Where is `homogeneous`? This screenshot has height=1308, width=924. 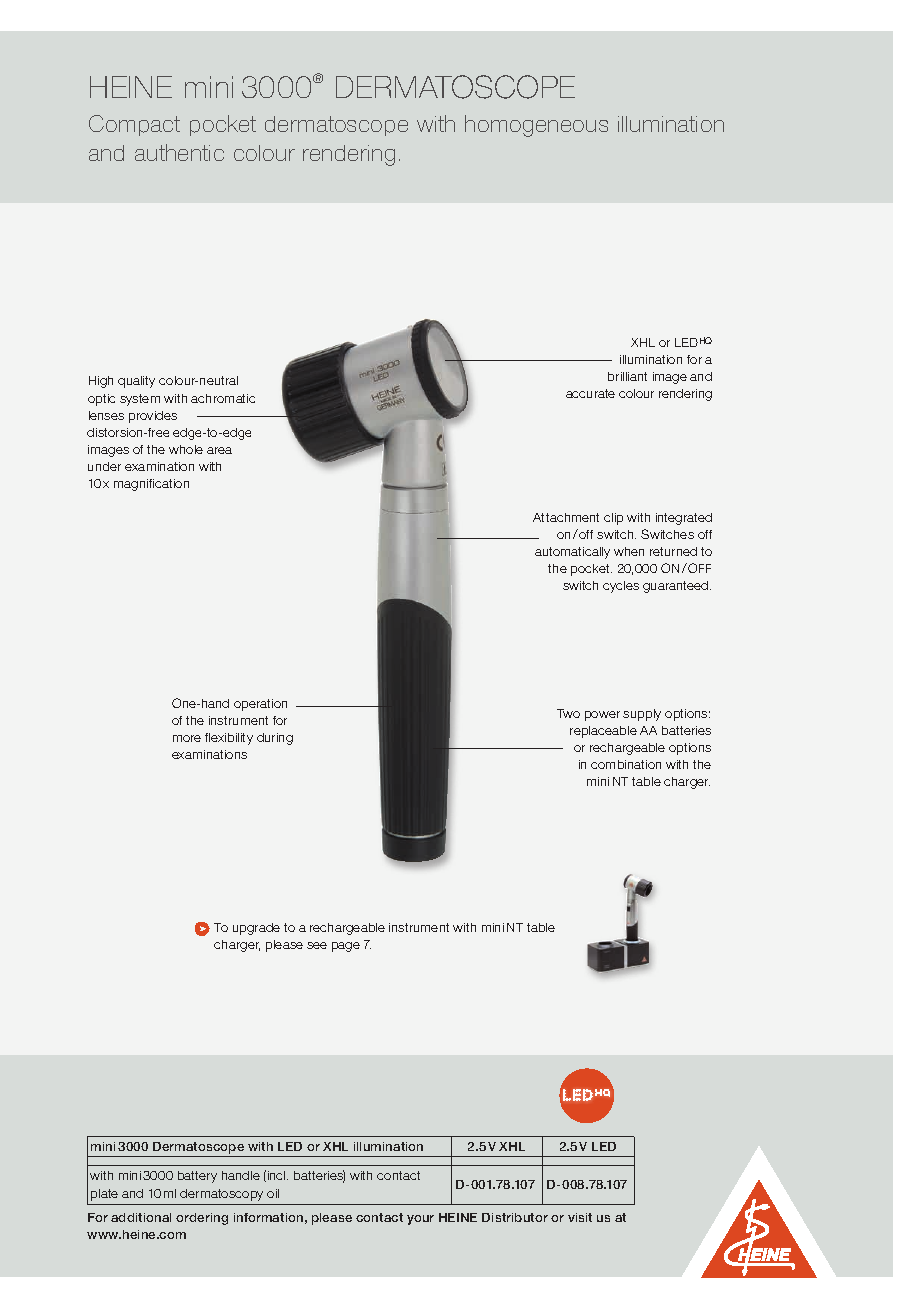
homogeneous is located at coordinates (536, 126).
